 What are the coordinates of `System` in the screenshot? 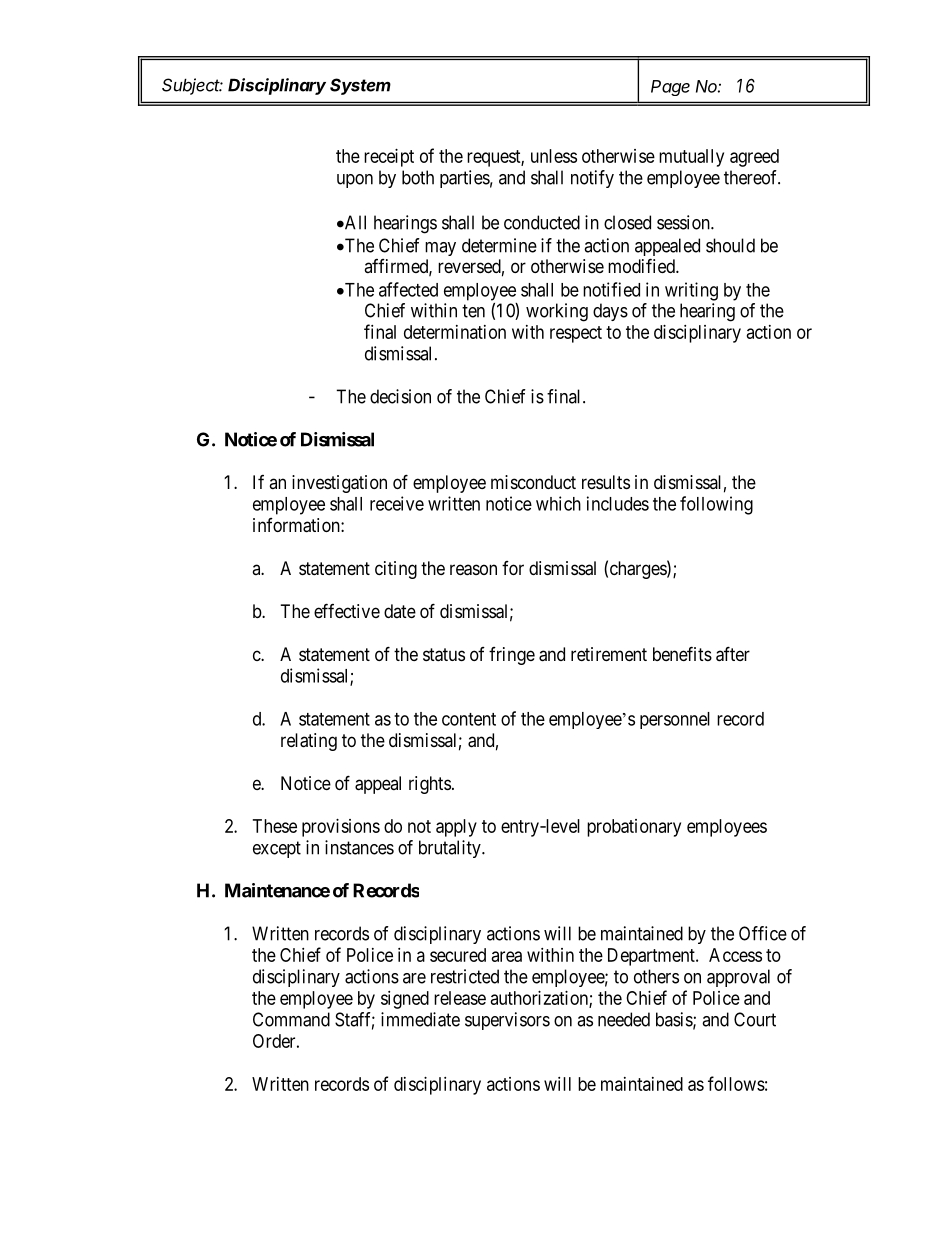 It's located at (360, 86).
